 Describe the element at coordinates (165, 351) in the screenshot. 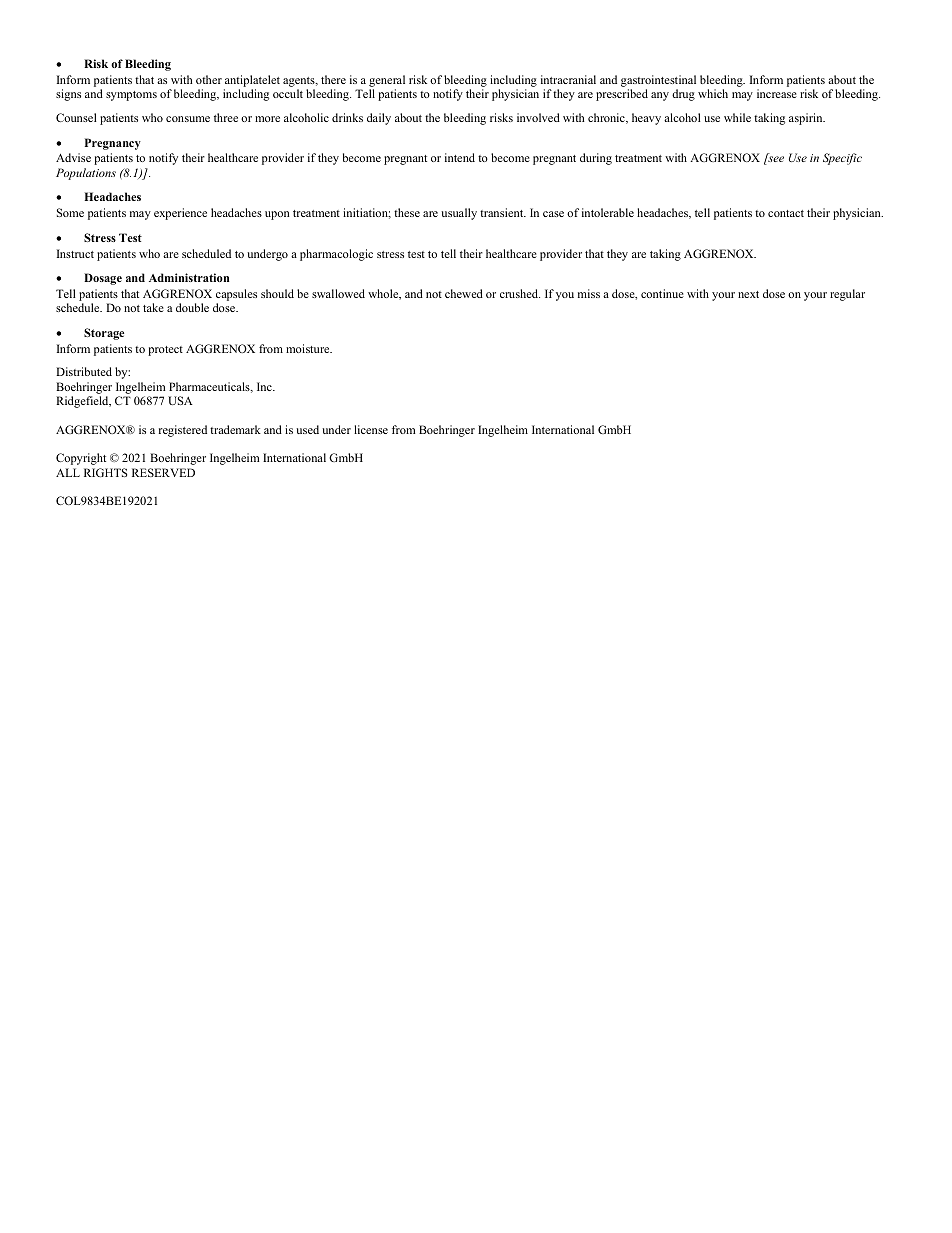

I see `protect` at that location.
